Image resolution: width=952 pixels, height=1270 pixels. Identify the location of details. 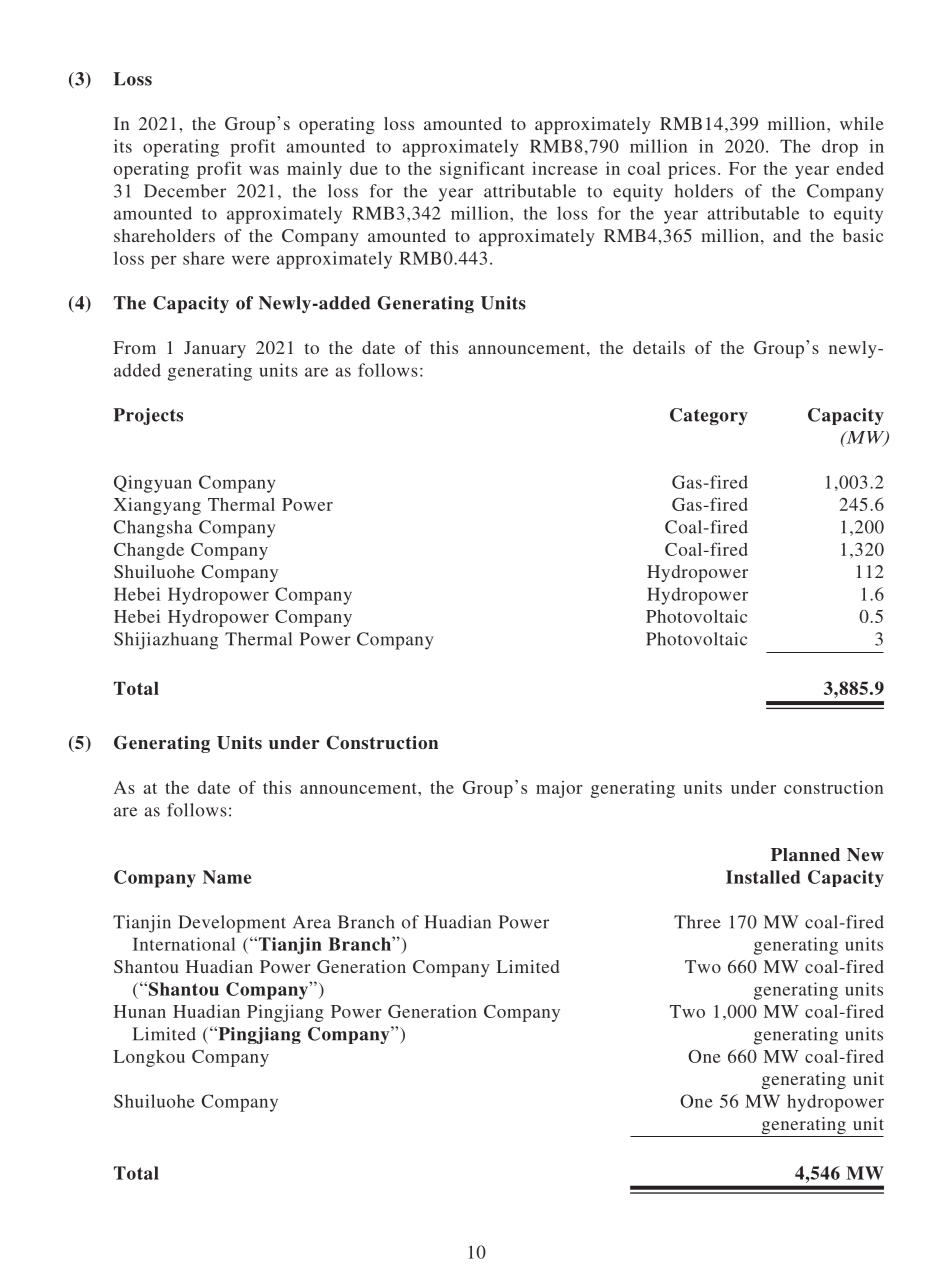
(659, 347).
